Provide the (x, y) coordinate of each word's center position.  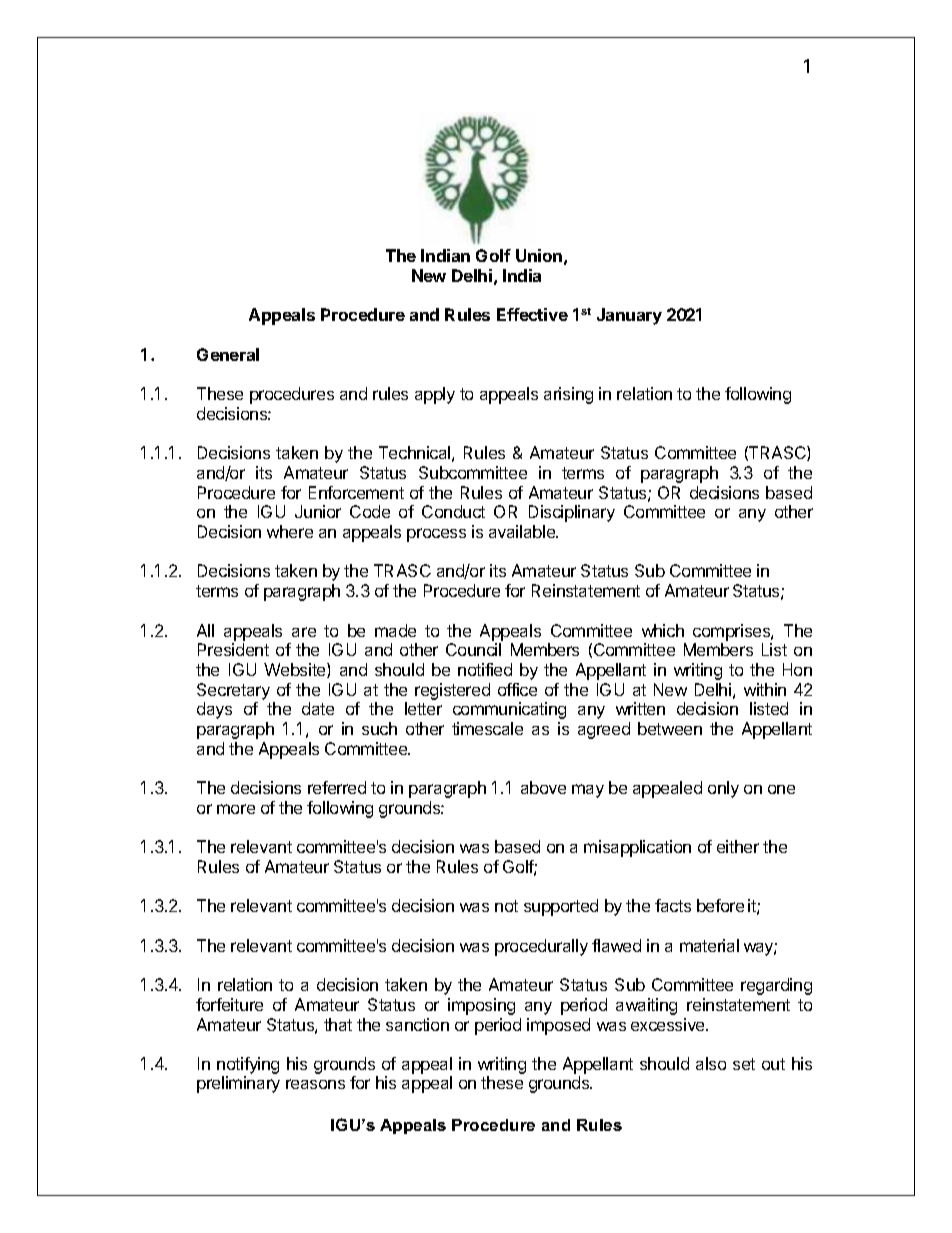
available (523, 531)
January (629, 316)
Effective (532, 314)
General (228, 354)
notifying (248, 1067)
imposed (558, 1026)
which (663, 630)
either (738, 846)
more (236, 809)
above (543, 787)
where (290, 531)
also (711, 1063)
